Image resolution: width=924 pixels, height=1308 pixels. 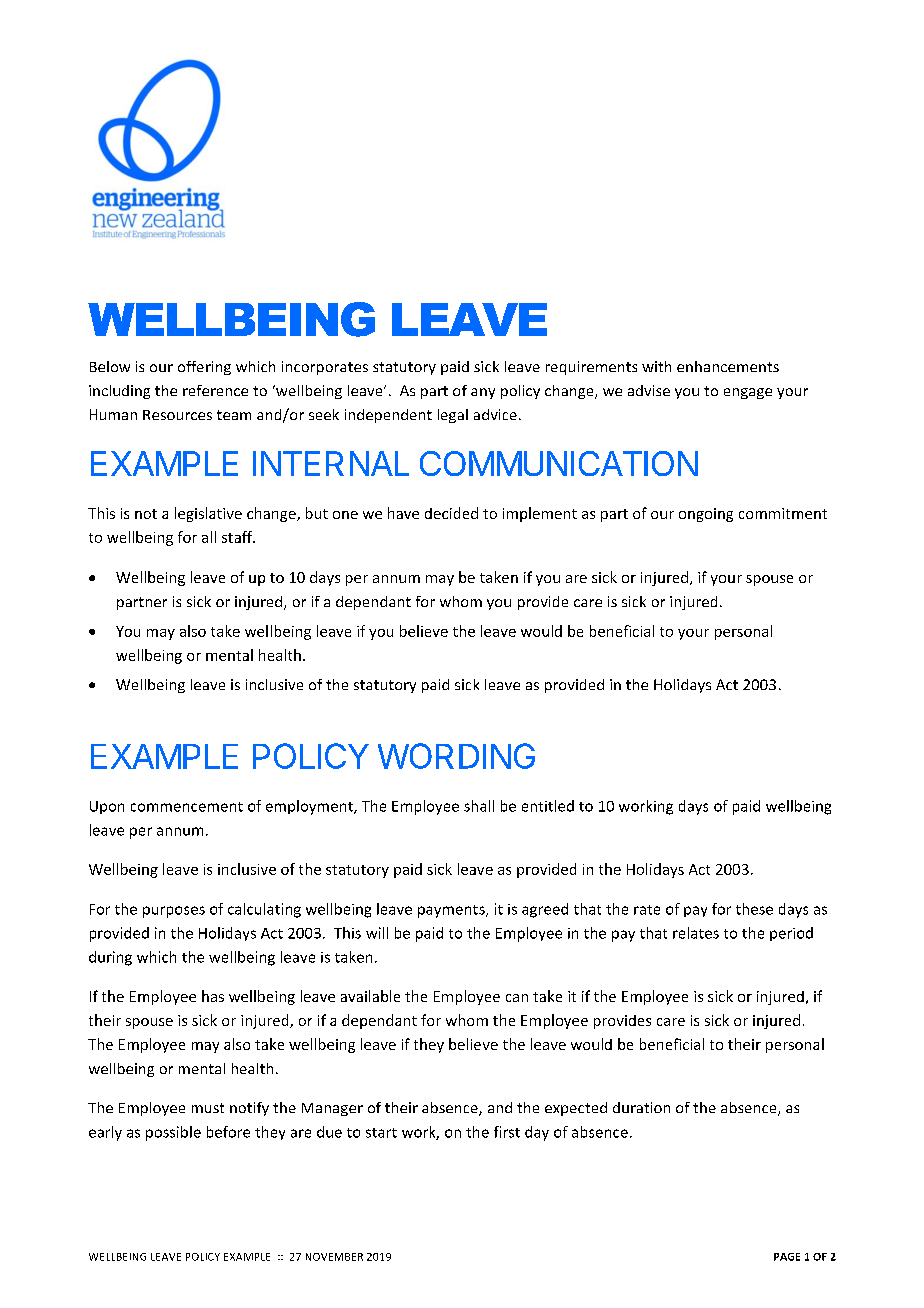 I want to click on shall, so click(x=479, y=806).
